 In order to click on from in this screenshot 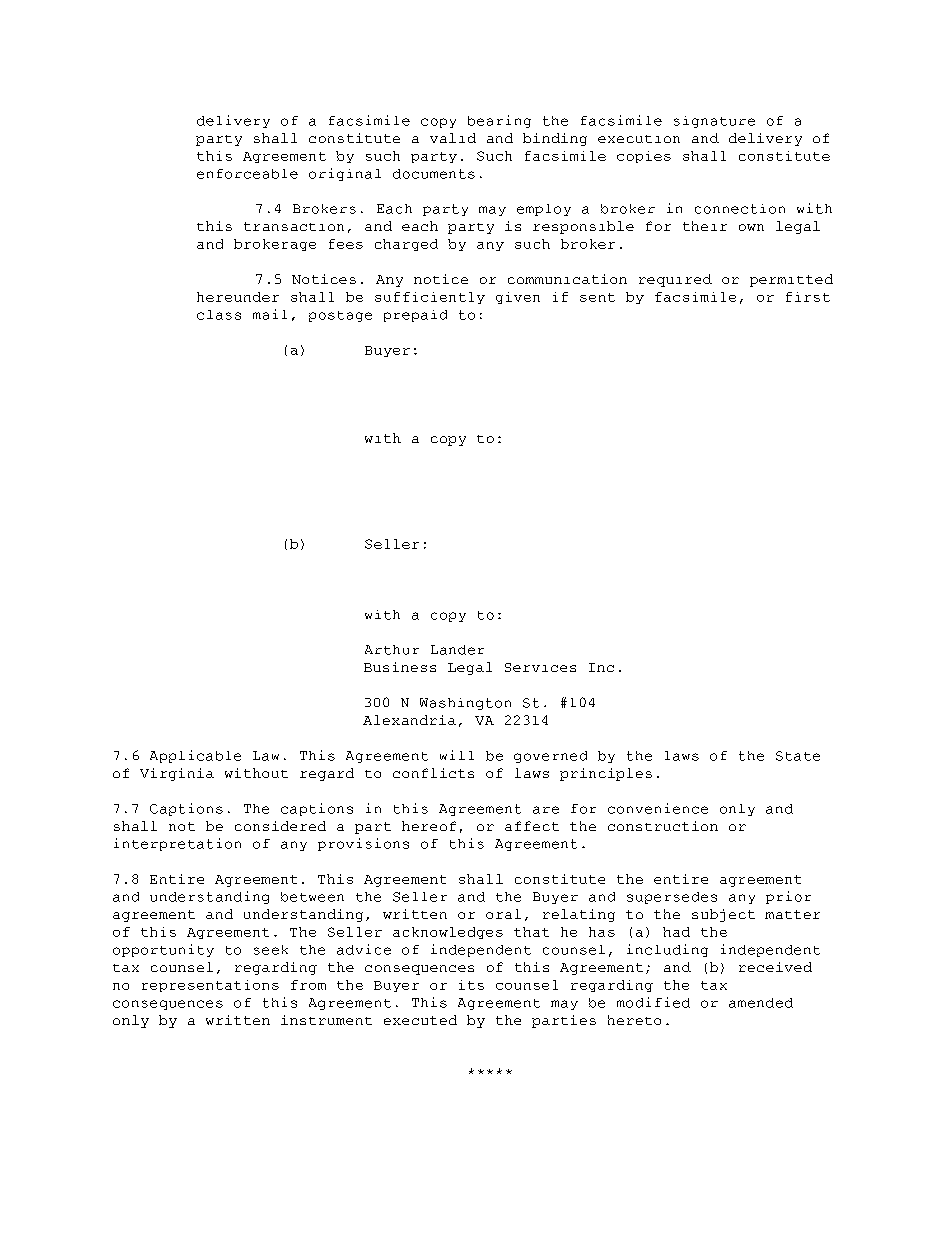, I will do `click(308, 985)`.
